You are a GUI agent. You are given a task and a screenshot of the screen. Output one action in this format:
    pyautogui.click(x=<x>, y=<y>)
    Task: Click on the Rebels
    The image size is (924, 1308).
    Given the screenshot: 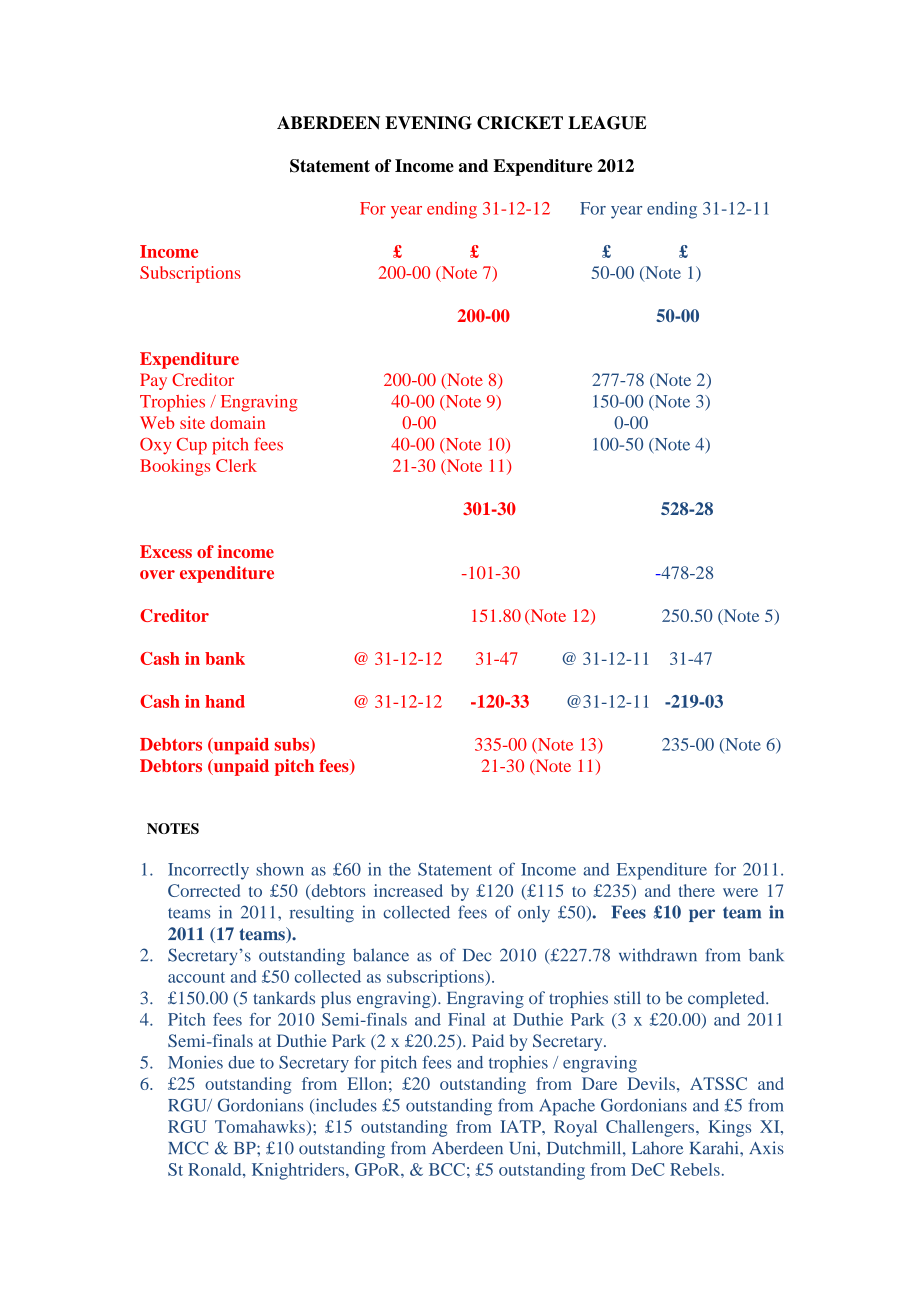 What is the action you would take?
    pyautogui.click(x=695, y=1169)
